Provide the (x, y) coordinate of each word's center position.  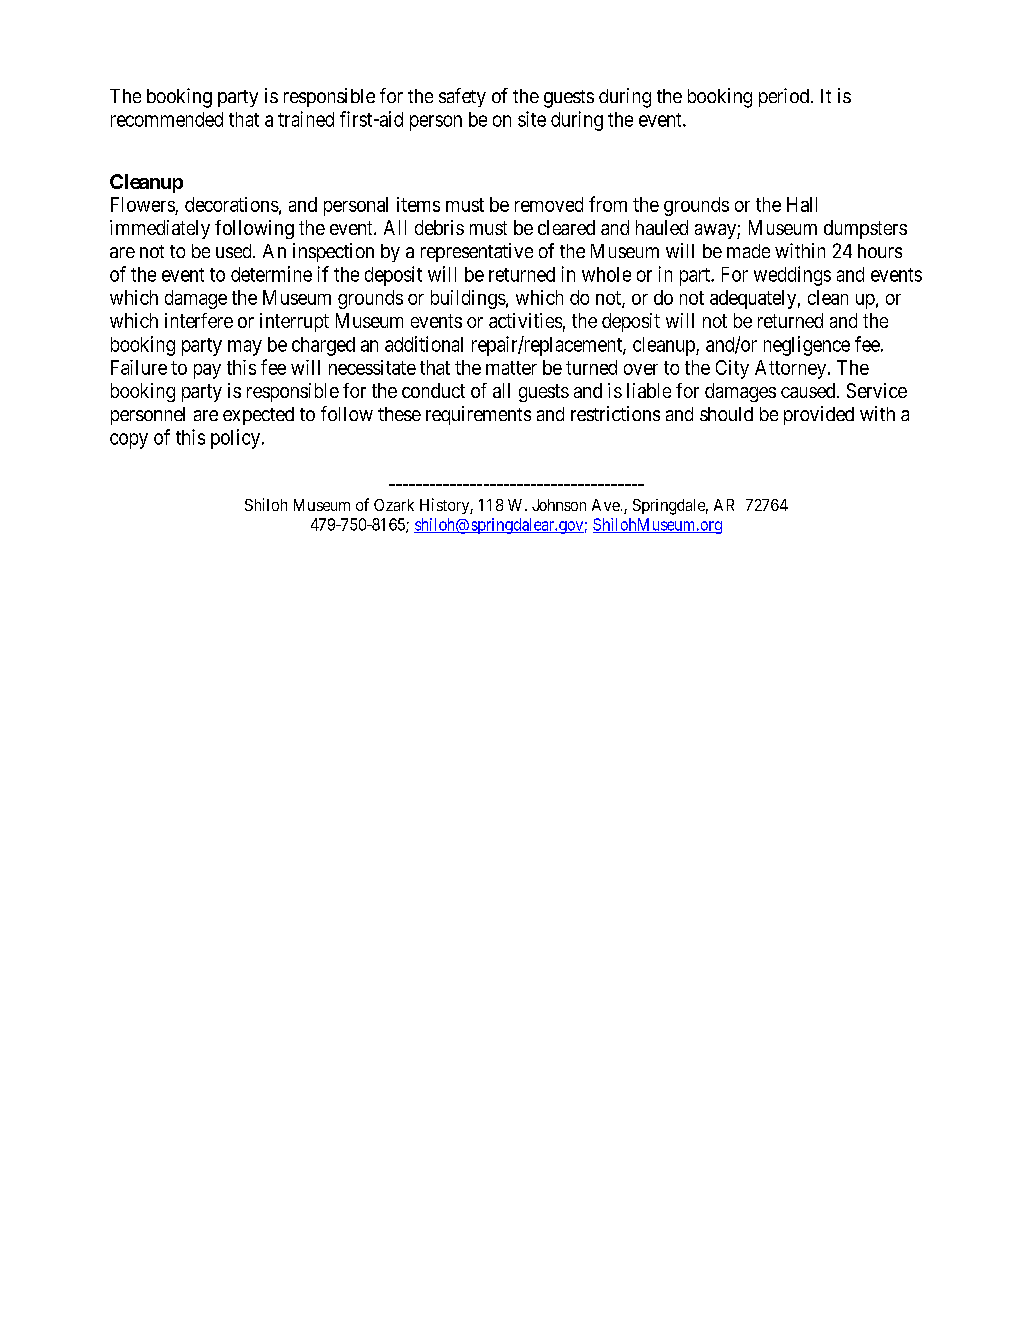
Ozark (394, 505)
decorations (232, 204)
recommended (167, 119)
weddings (792, 276)
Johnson (559, 505)
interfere (199, 320)
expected (258, 416)
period (784, 97)
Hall (802, 204)
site (532, 119)
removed (549, 204)
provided (819, 415)
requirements (478, 415)
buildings (468, 299)
